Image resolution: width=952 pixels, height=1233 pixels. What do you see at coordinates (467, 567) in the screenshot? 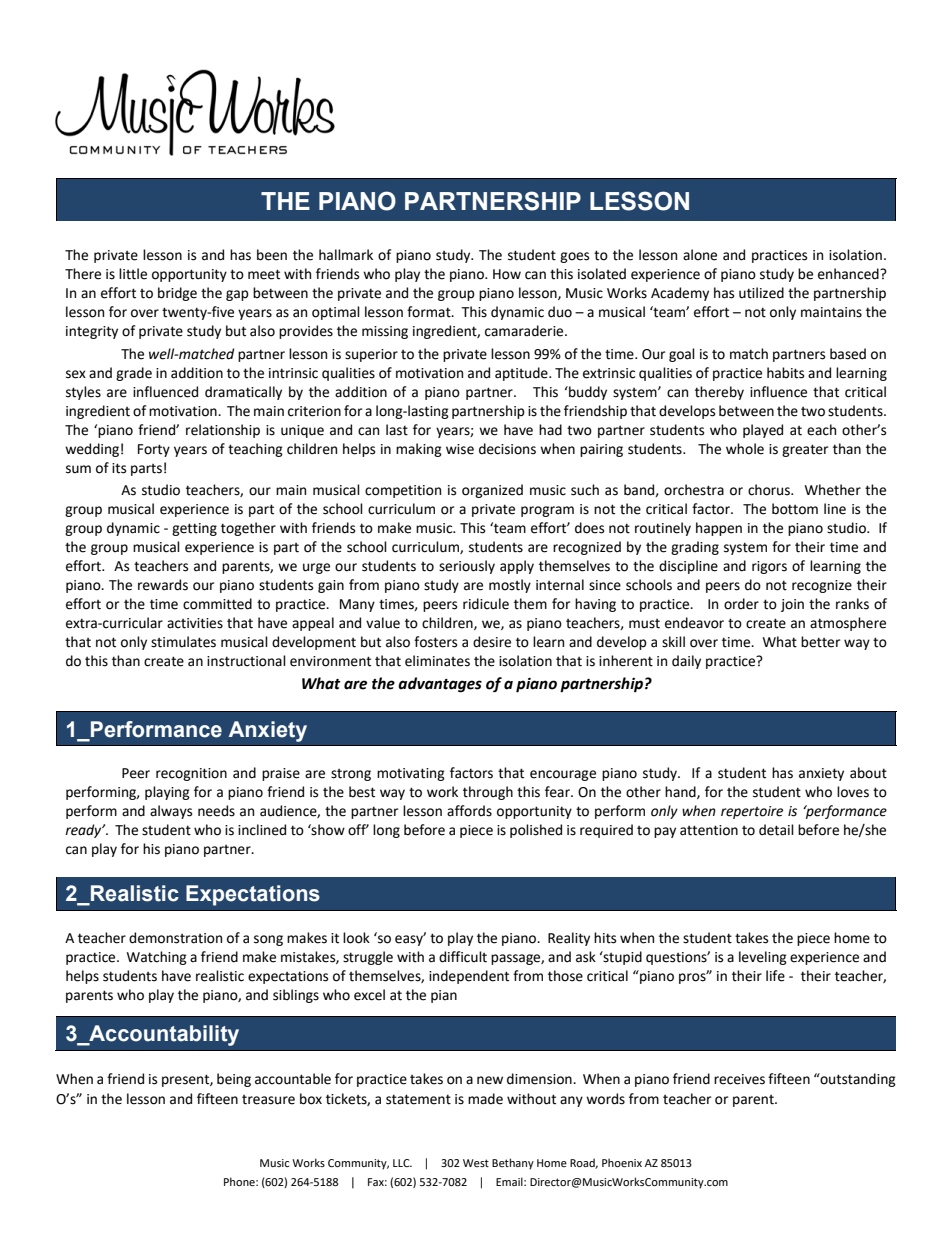
I see `seriously` at bounding box center [467, 567].
